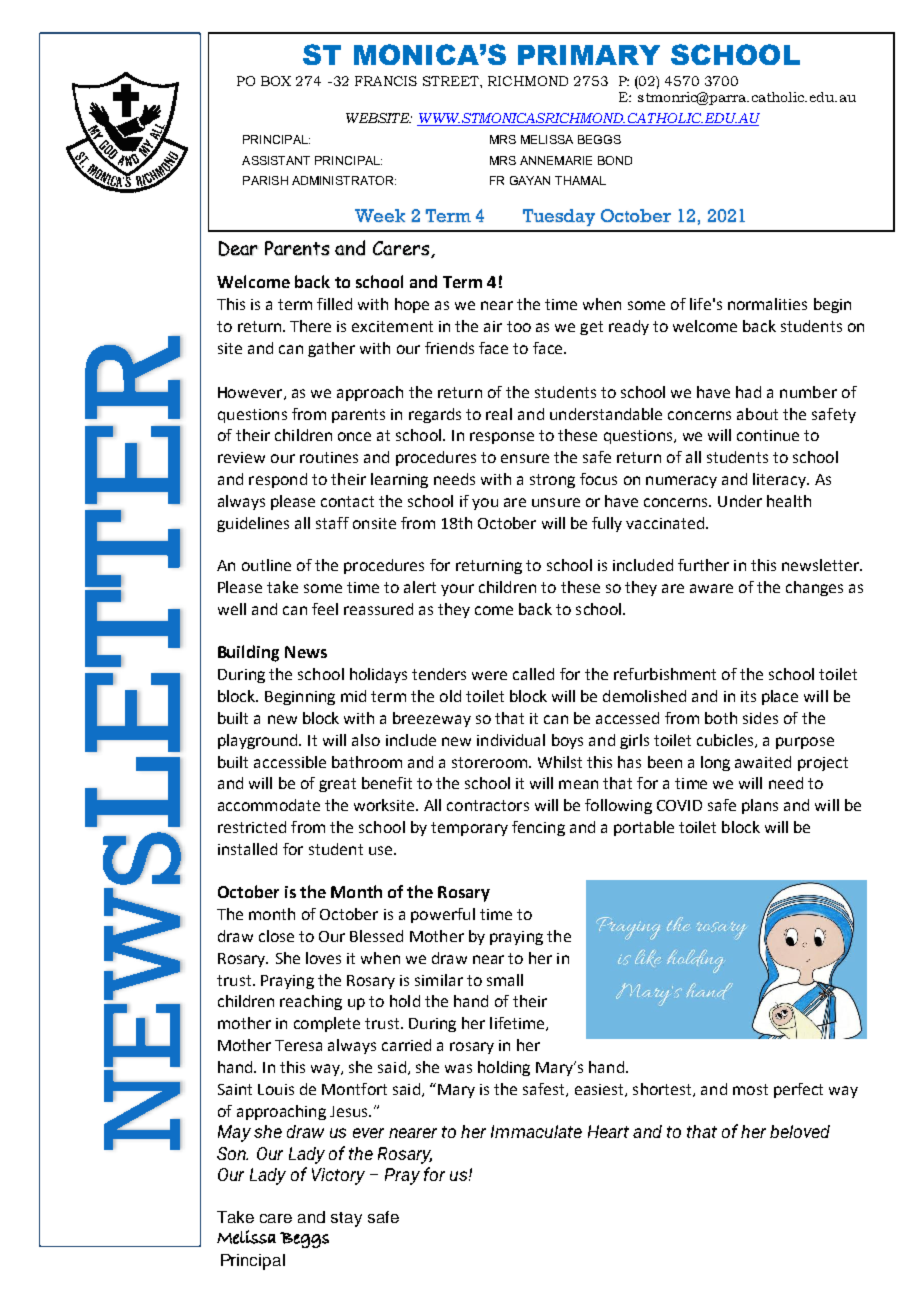 The image size is (924, 1308). I want to click on BOND, so click(615, 160).
